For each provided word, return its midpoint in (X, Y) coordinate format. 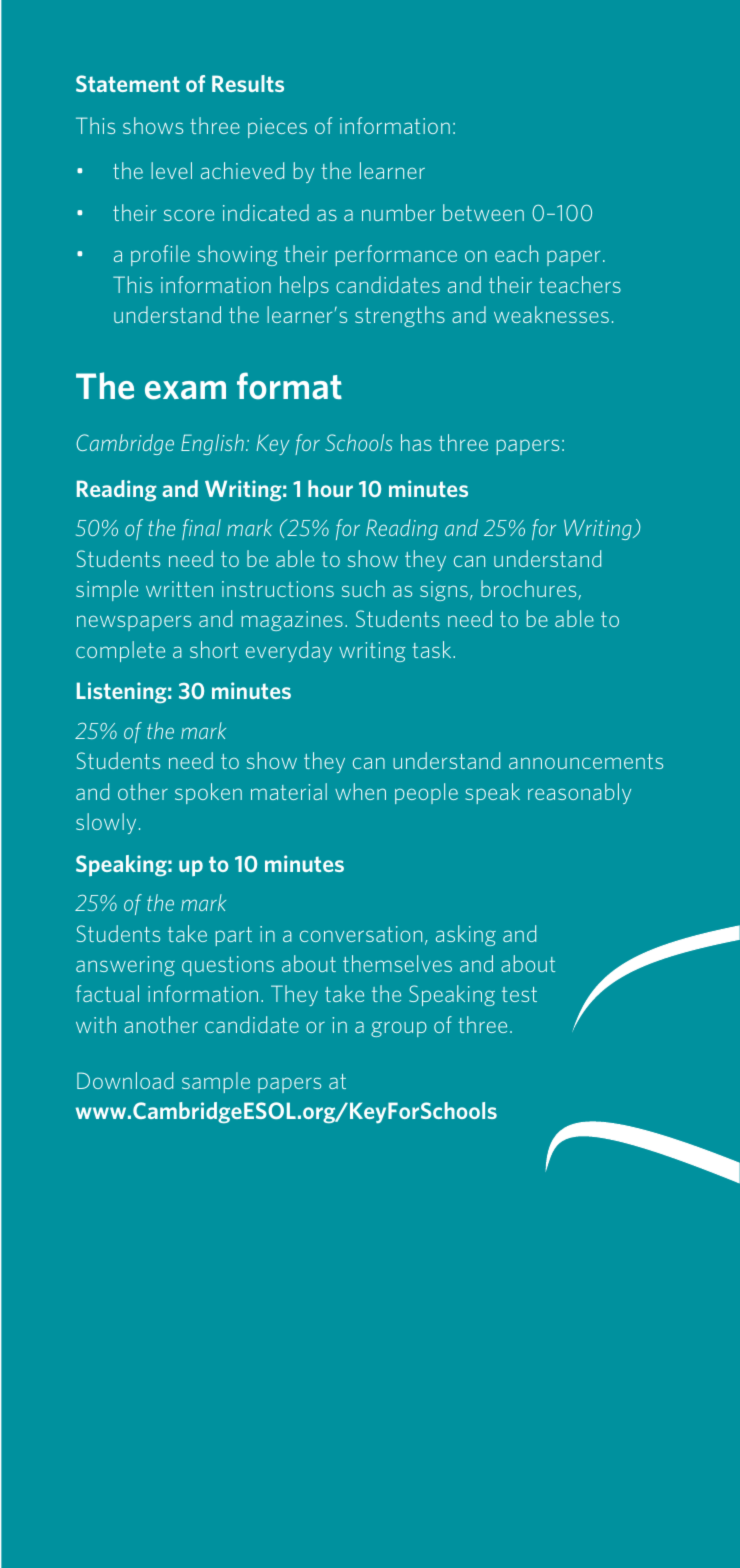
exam (185, 390)
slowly (106, 823)
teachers (580, 284)
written (179, 589)
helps (304, 286)
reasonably (579, 793)
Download (125, 1080)
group (399, 1029)
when (360, 791)
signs (444, 591)
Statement (128, 83)
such (363, 588)
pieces (277, 128)
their (510, 284)
